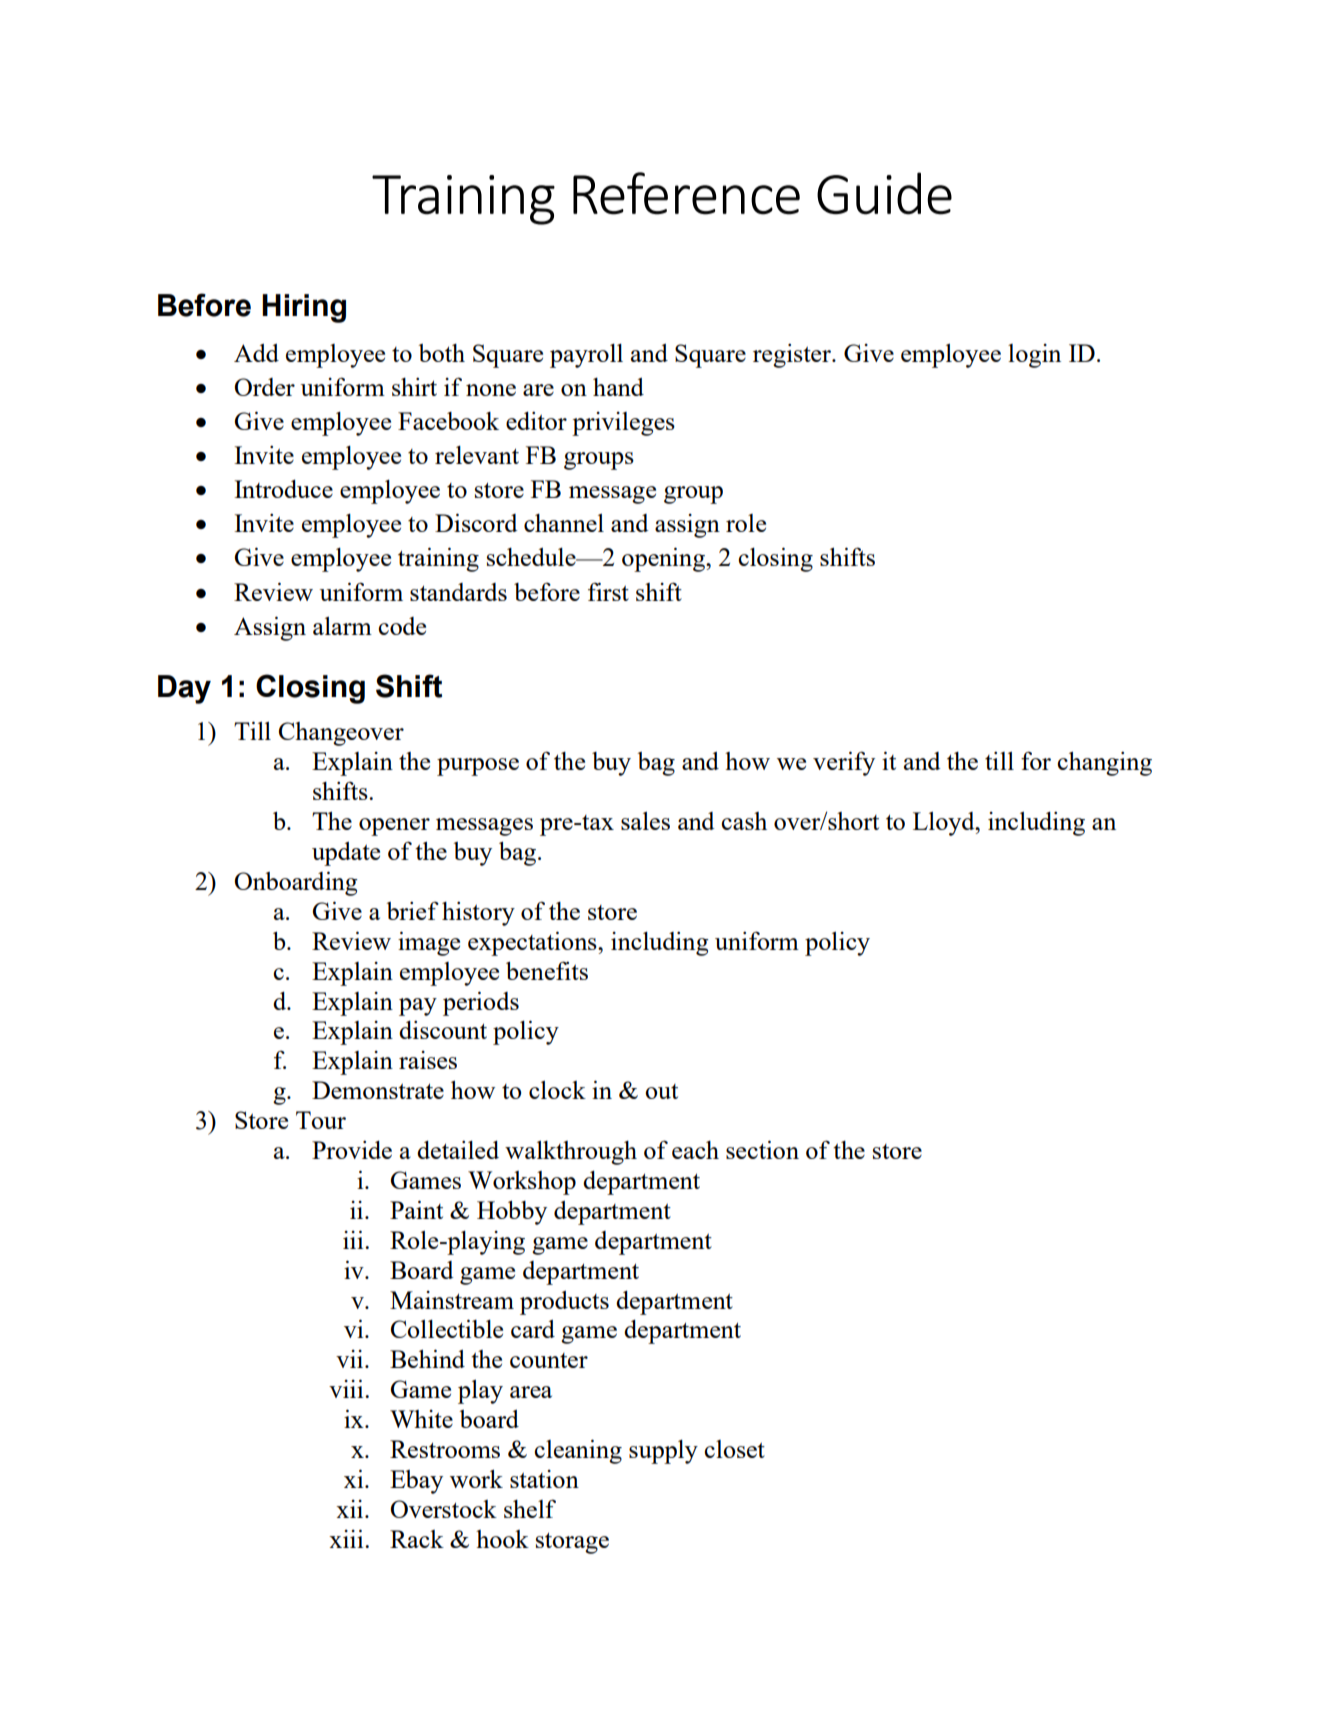 The width and height of the screenshot is (1326, 1716). What do you see at coordinates (734, 1449) in the screenshot?
I see `closet` at bounding box center [734, 1449].
